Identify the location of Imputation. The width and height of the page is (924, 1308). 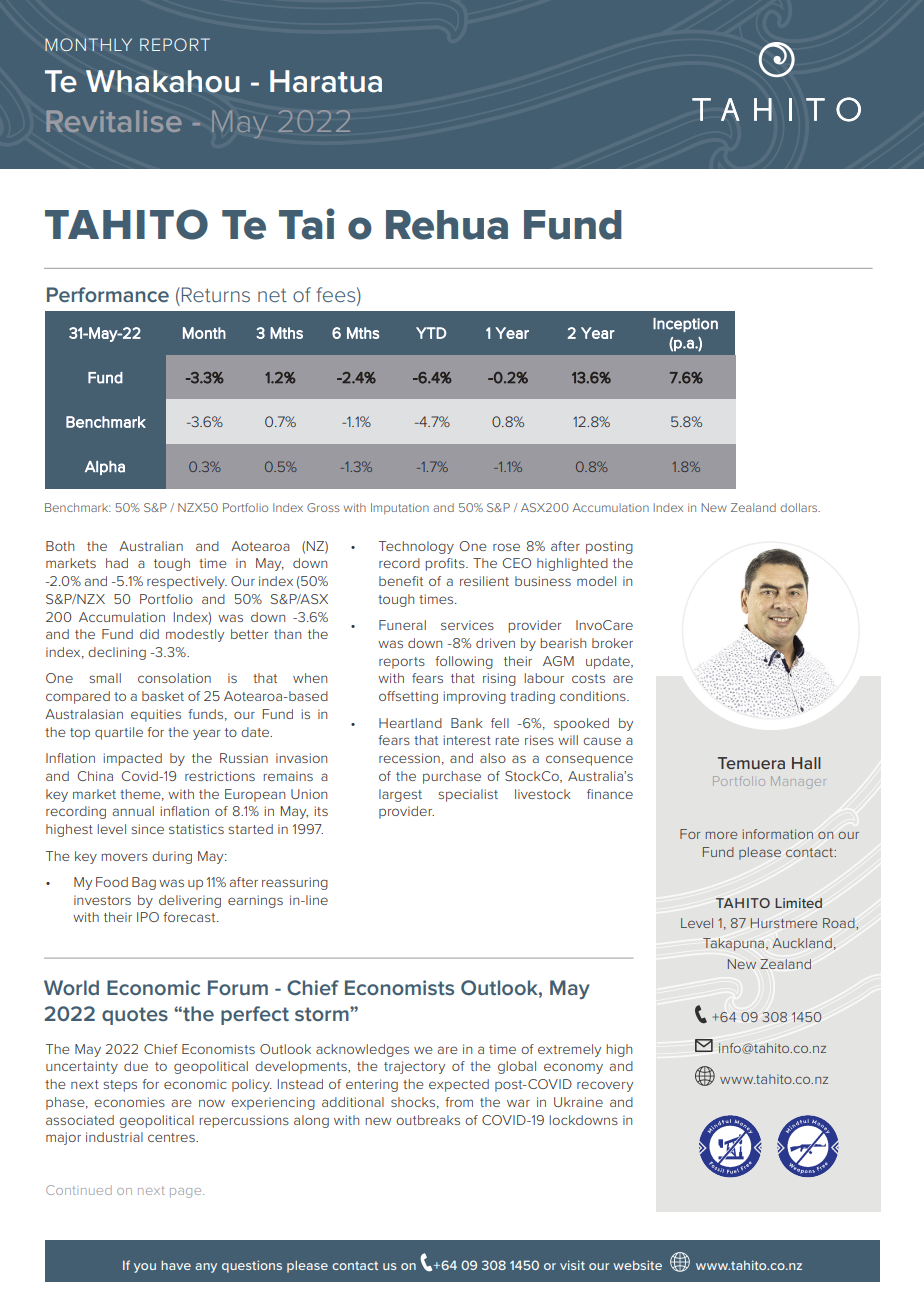
(400, 508).
